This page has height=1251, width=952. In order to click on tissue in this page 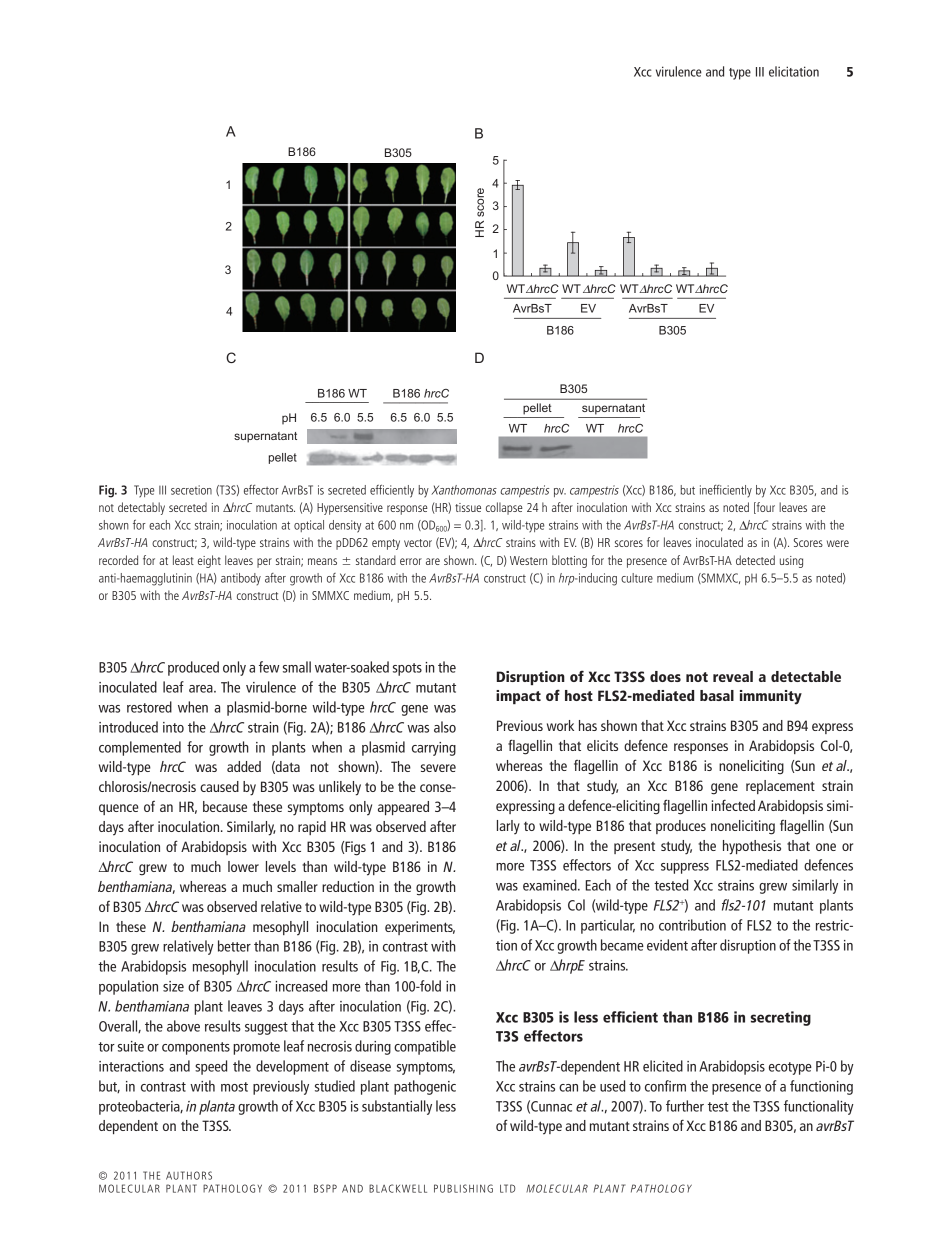, I will do `click(468, 507)`.
